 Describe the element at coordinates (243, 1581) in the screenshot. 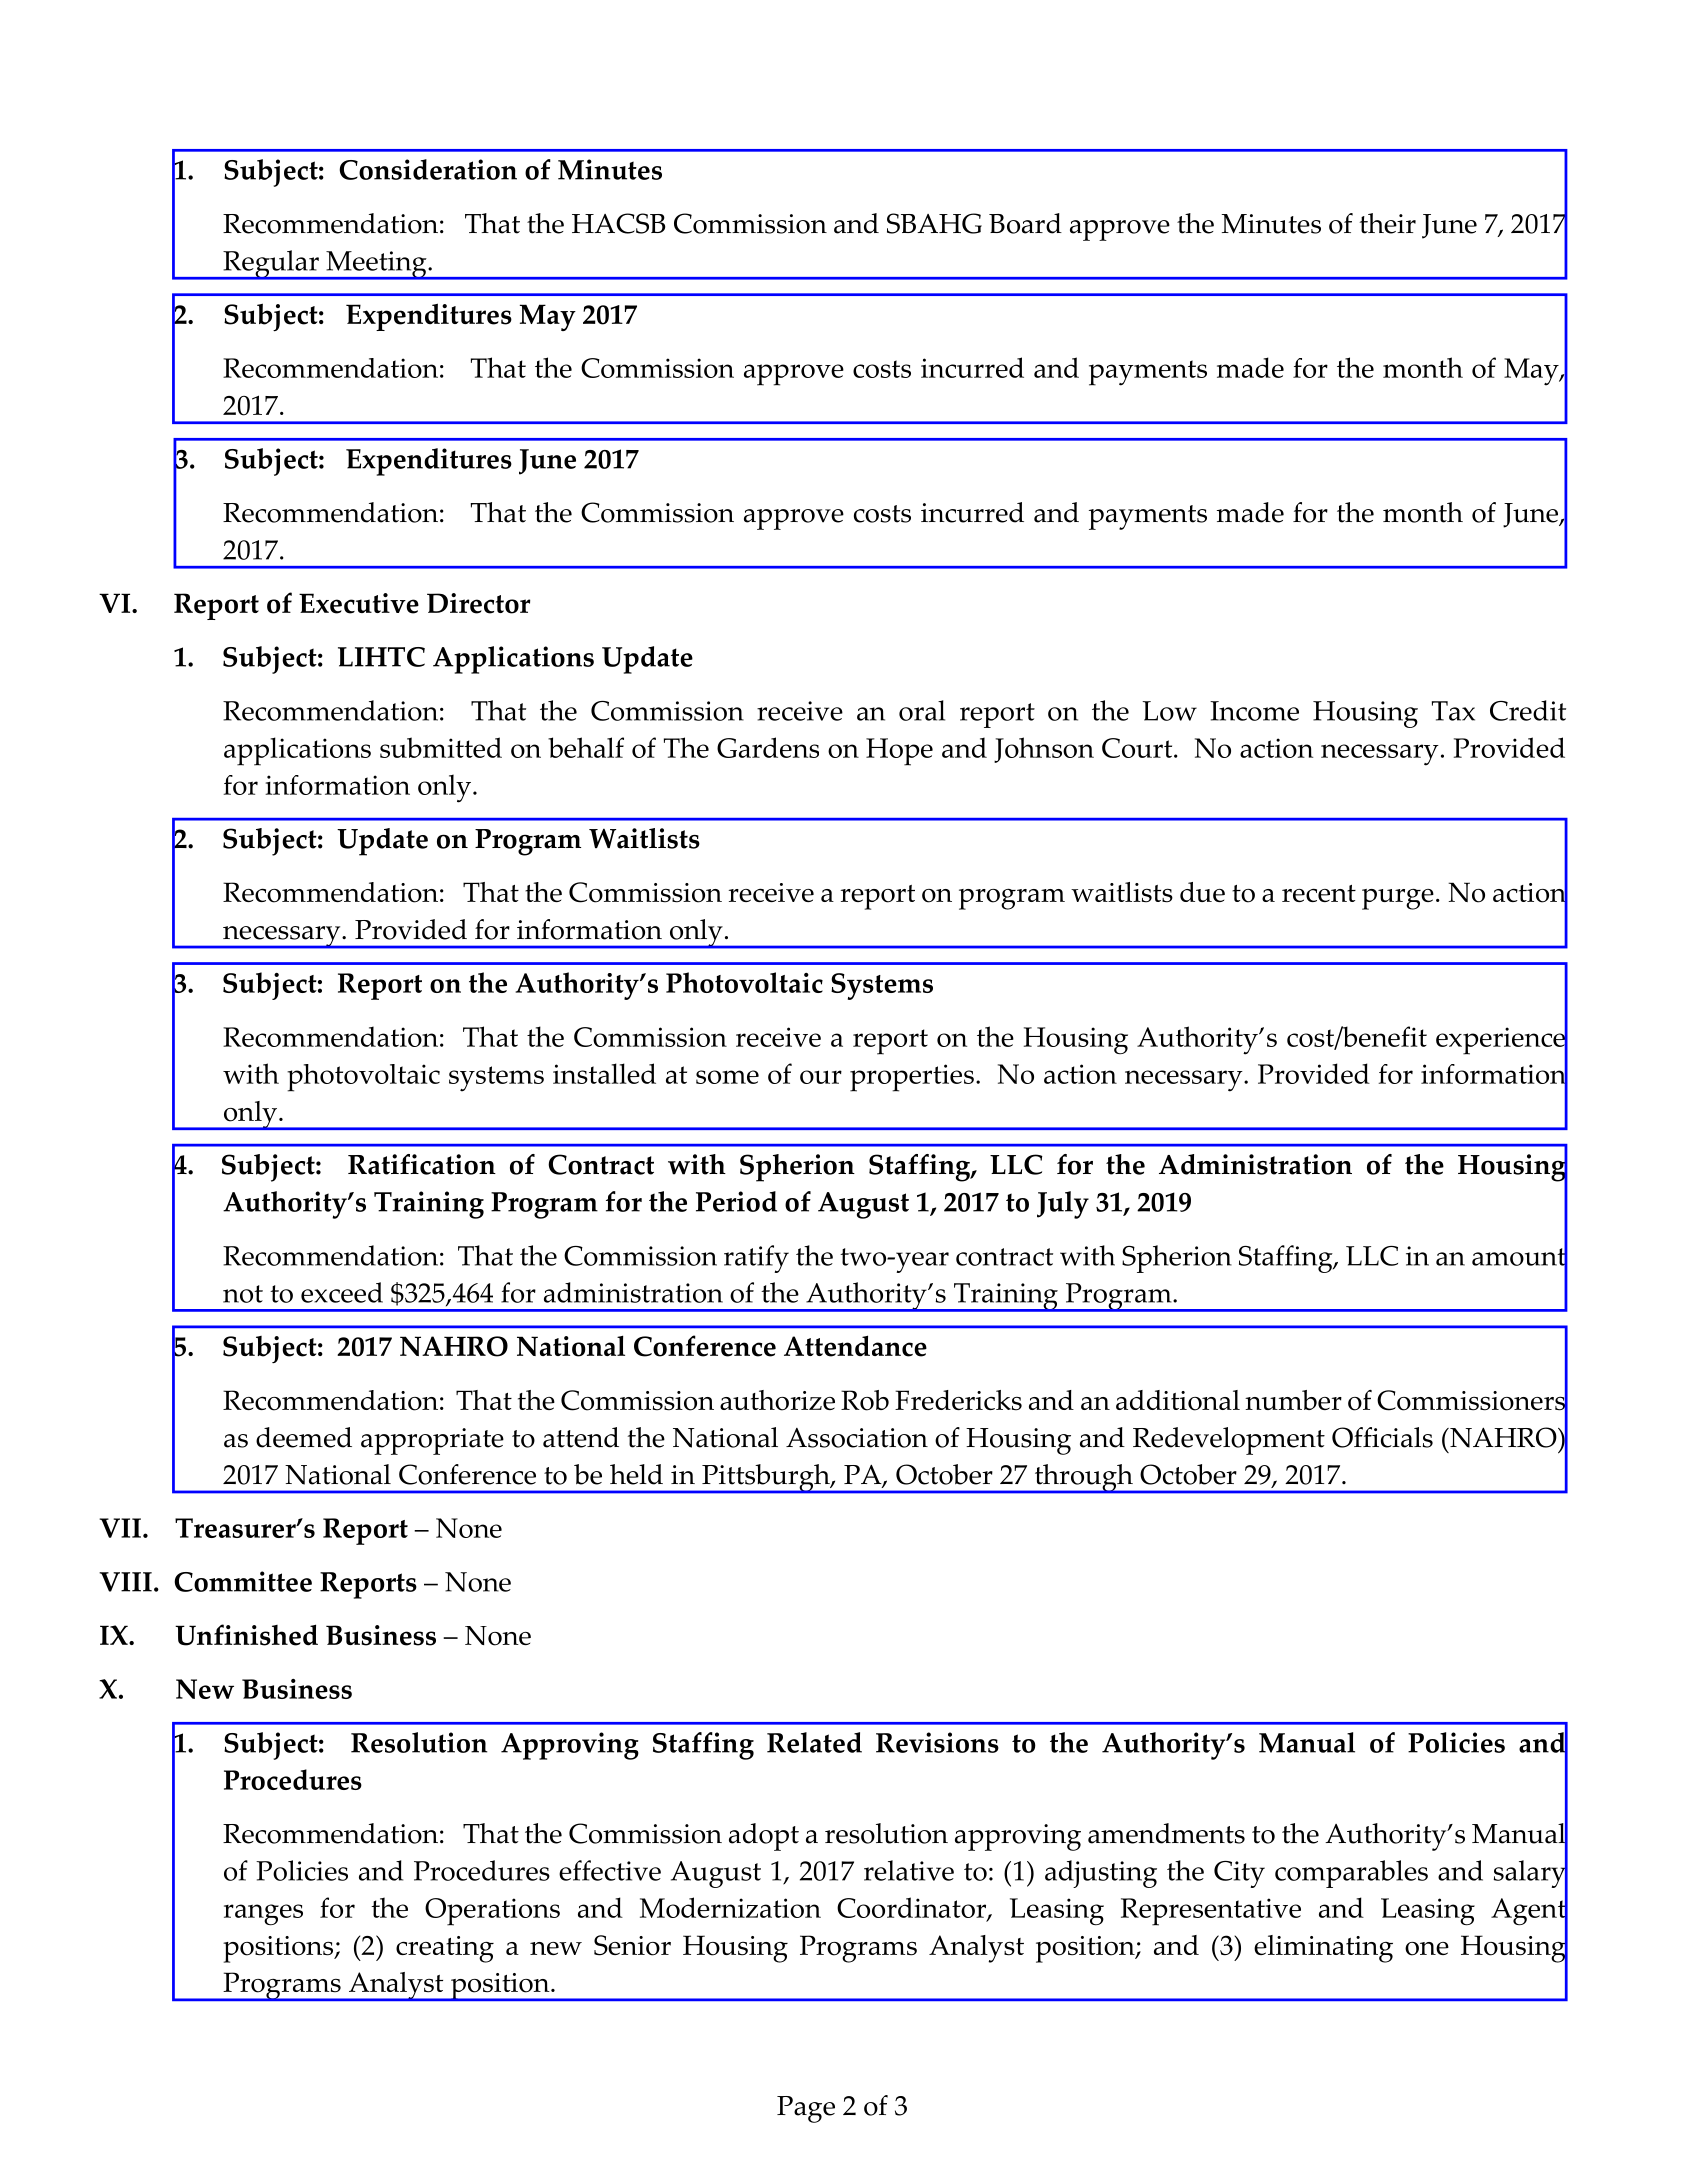

I see `Committee` at that location.
